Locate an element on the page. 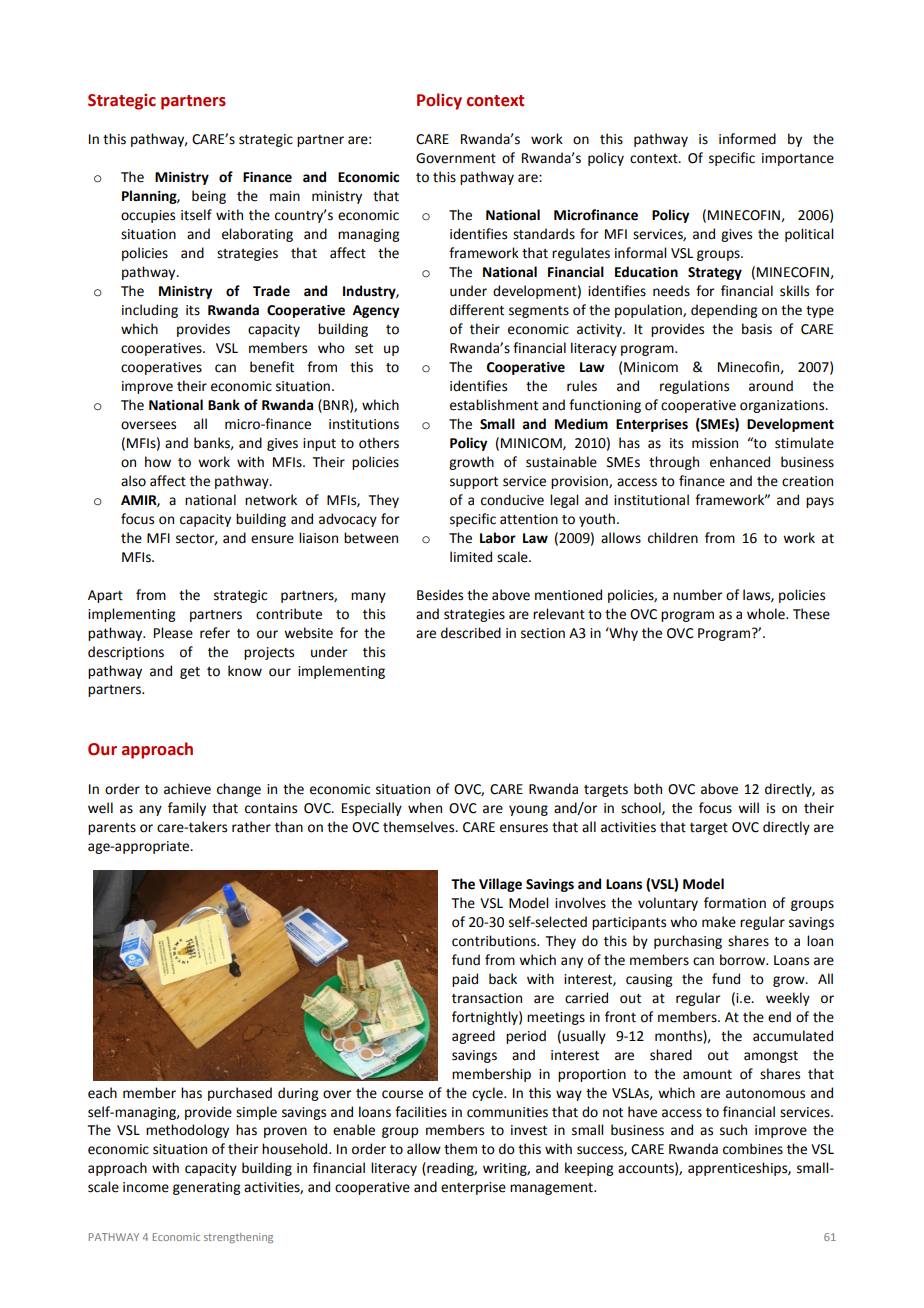 The height and width of the image is (1308, 924). borrow is located at coordinates (744, 960).
